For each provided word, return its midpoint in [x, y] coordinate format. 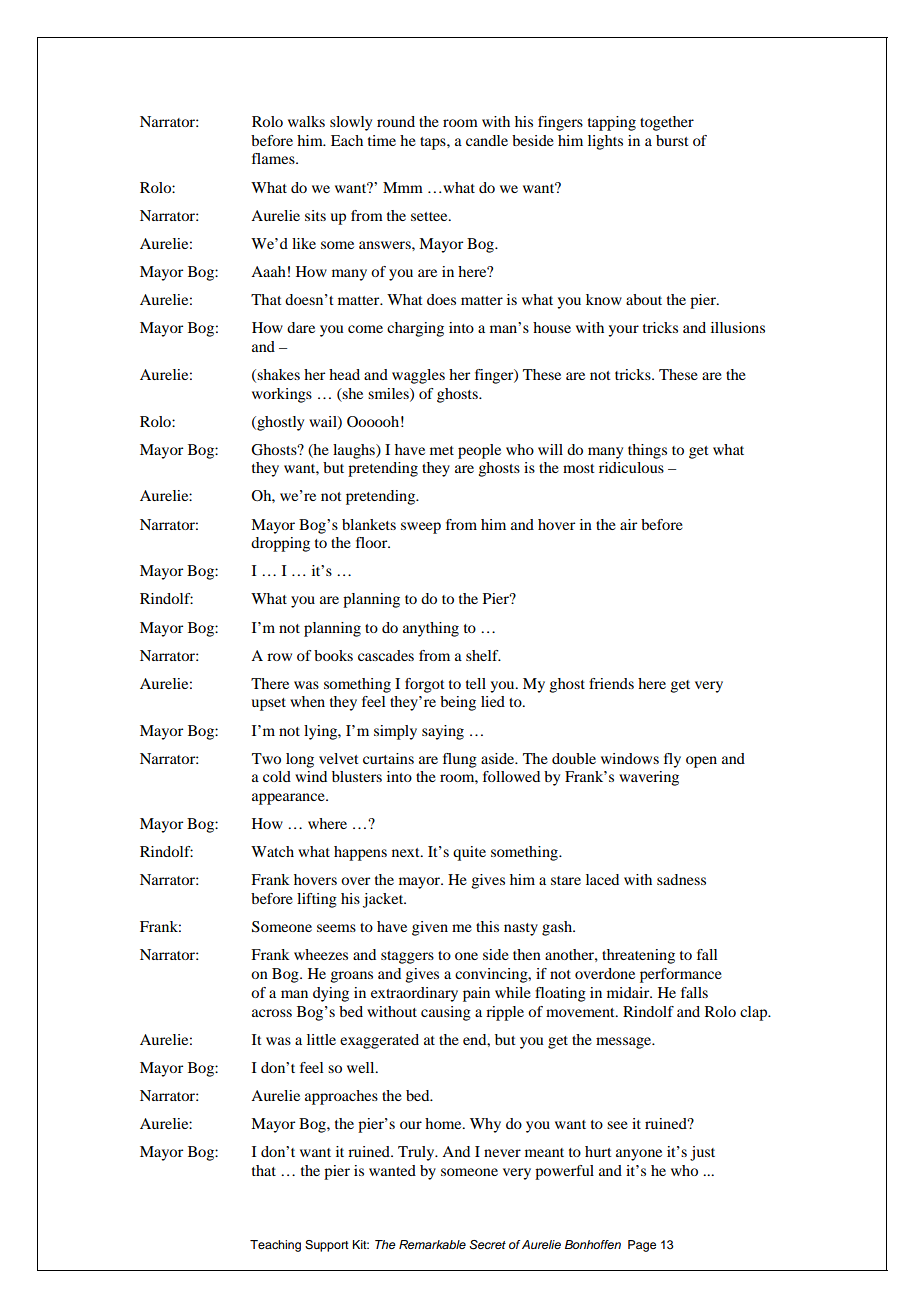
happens [360, 853]
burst [672, 140]
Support [327, 1246]
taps [434, 143]
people [479, 451]
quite [469, 853]
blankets [369, 524]
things [647, 451]
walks [306, 121]
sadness [681, 879]
